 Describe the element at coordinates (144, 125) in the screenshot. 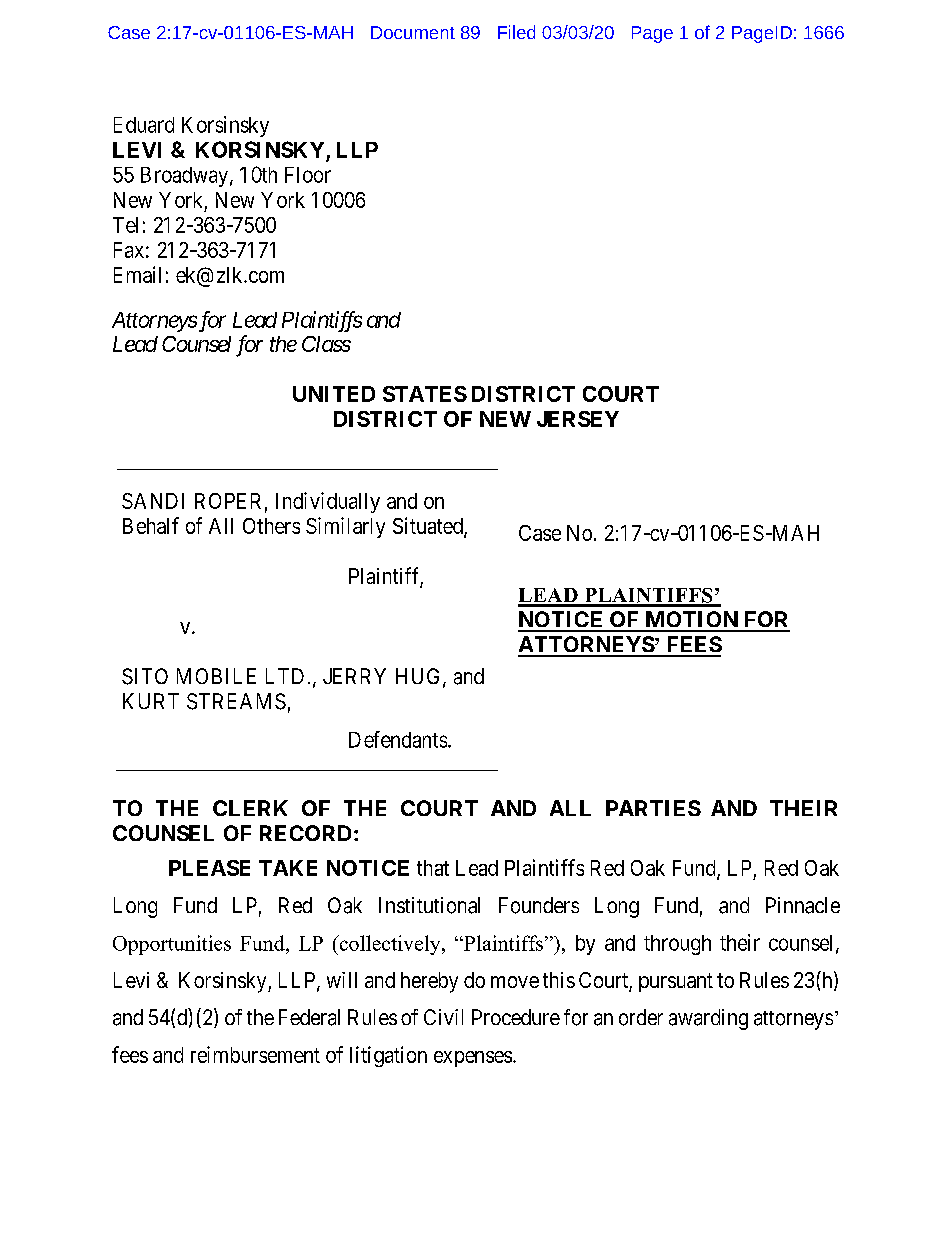

I see `Eduard` at that location.
